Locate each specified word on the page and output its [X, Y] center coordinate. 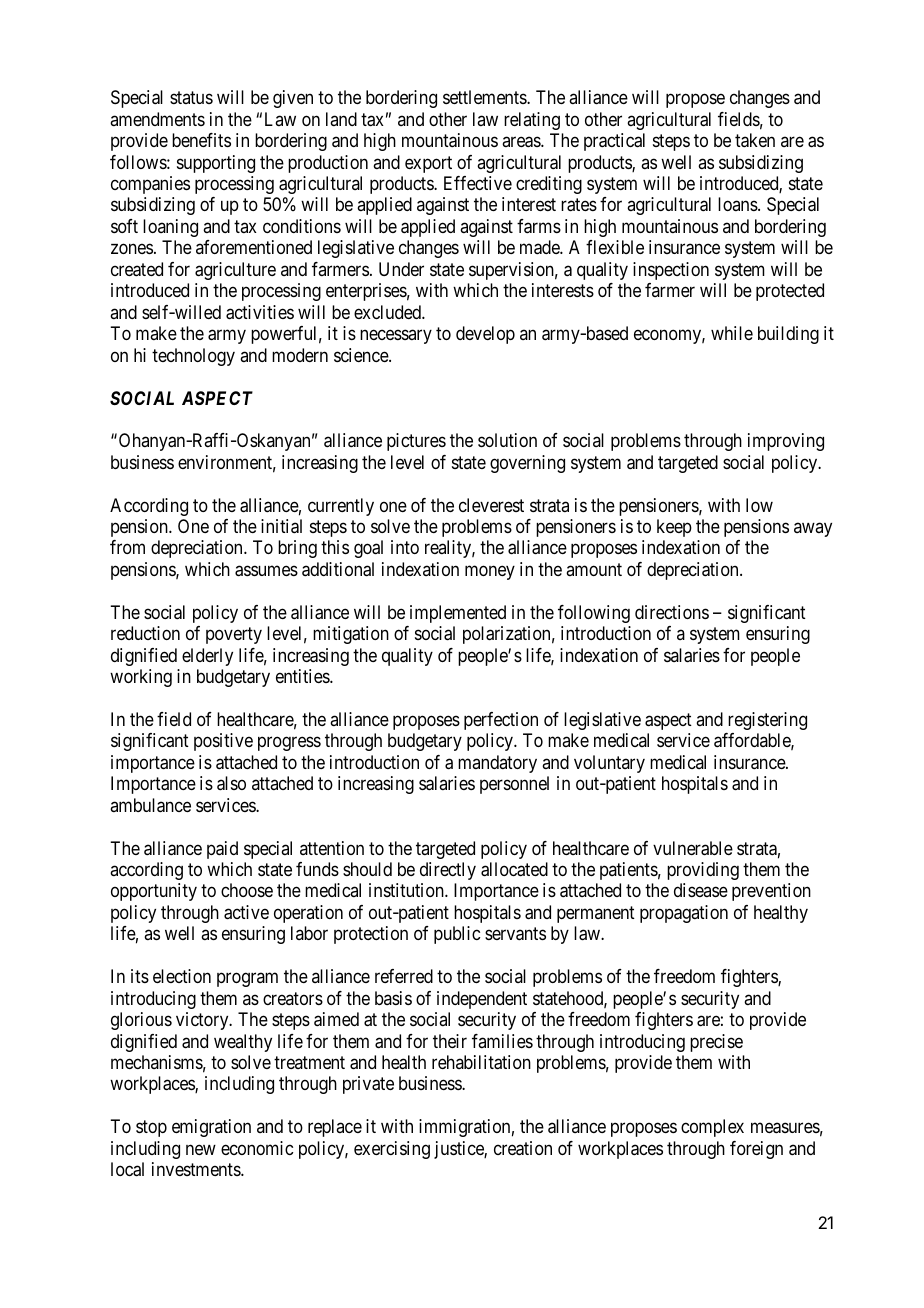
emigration [211, 1128]
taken [755, 140]
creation [523, 1148]
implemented [458, 614]
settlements [485, 97]
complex [712, 1128]
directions [672, 612]
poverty [234, 635]
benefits [201, 140]
